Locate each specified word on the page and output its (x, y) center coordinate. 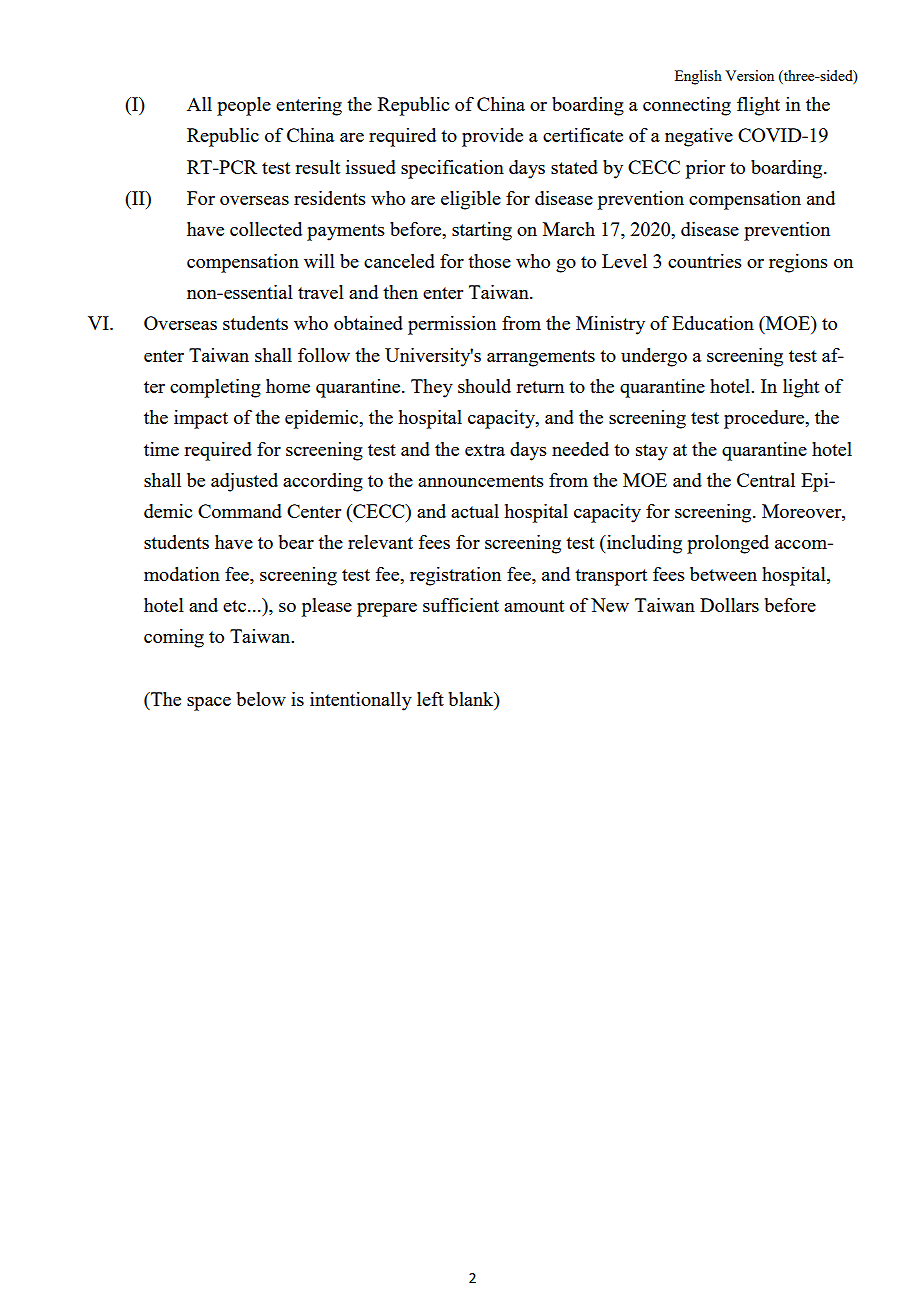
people (244, 106)
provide (492, 137)
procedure (765, 419)
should (484, 386)
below (261, 699)
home (288, 386)
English (698, 77)
